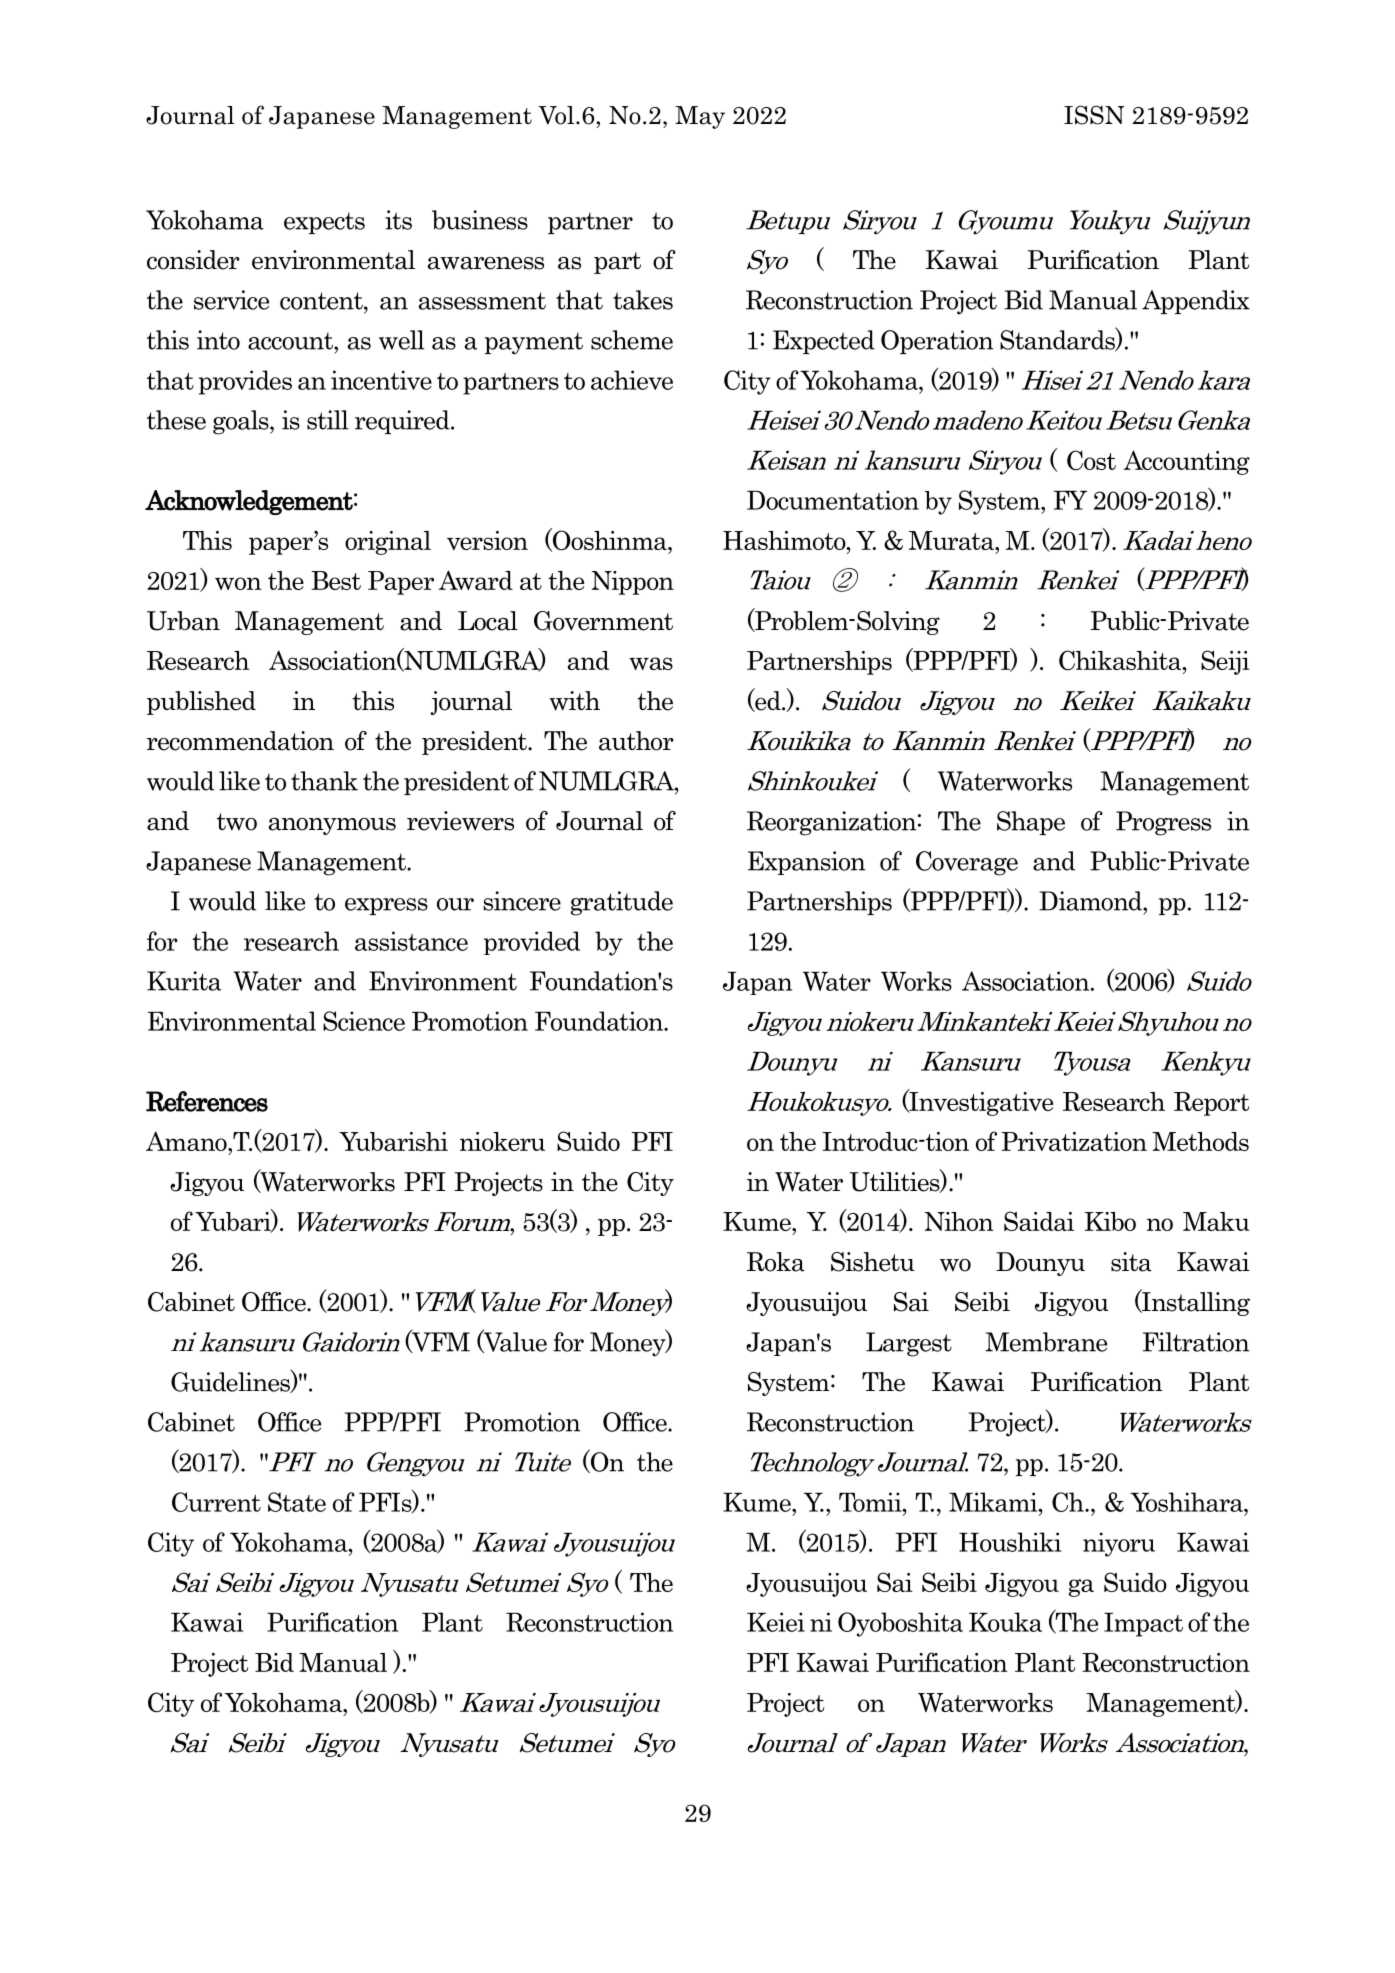 The image size is (1395, 1973). What do you see at coordinates (1110, 1221) in the screenshot?
I see `Kibo` at bounding box center [1110, 1221].
